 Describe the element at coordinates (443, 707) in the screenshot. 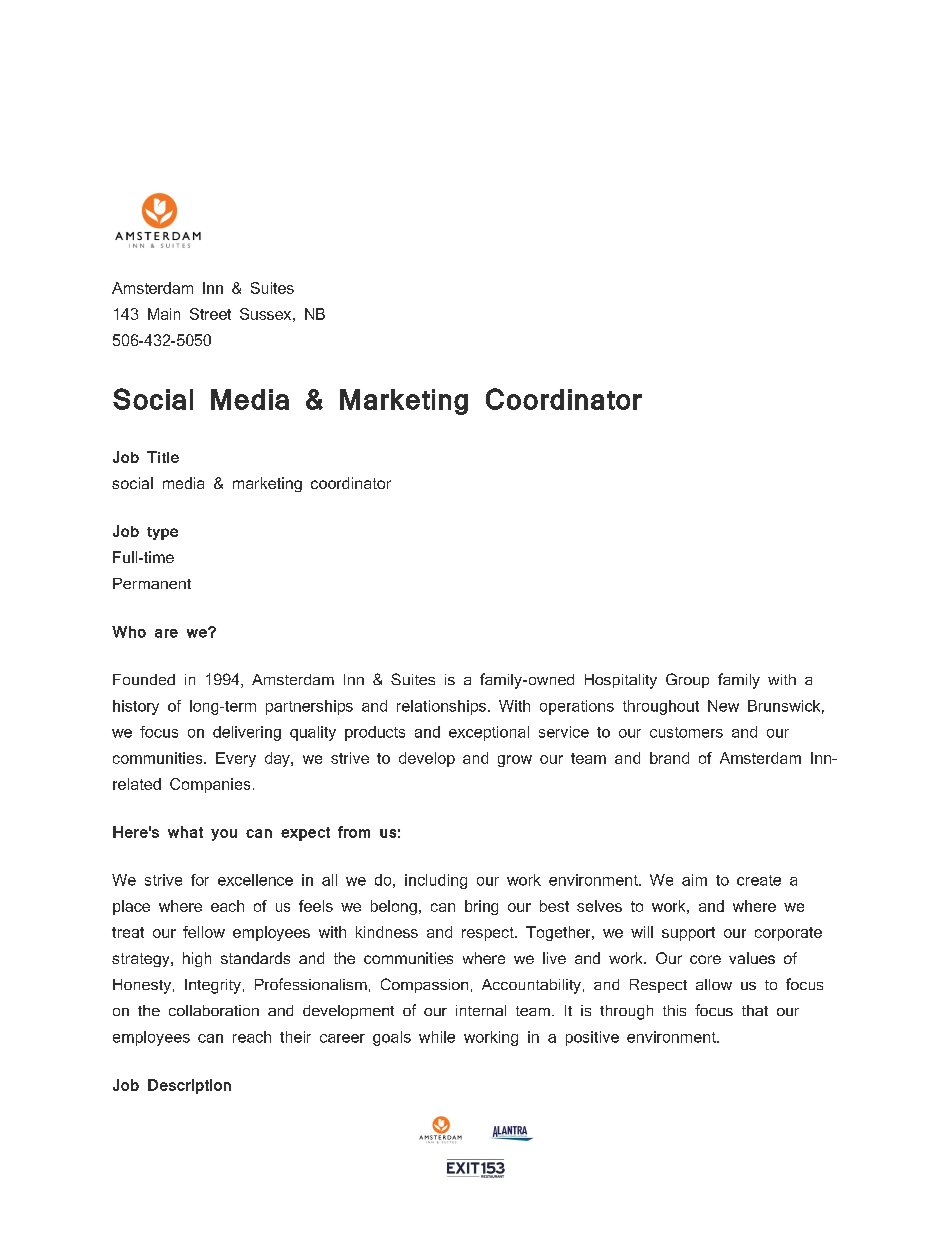

I see `relationships` at that location.
